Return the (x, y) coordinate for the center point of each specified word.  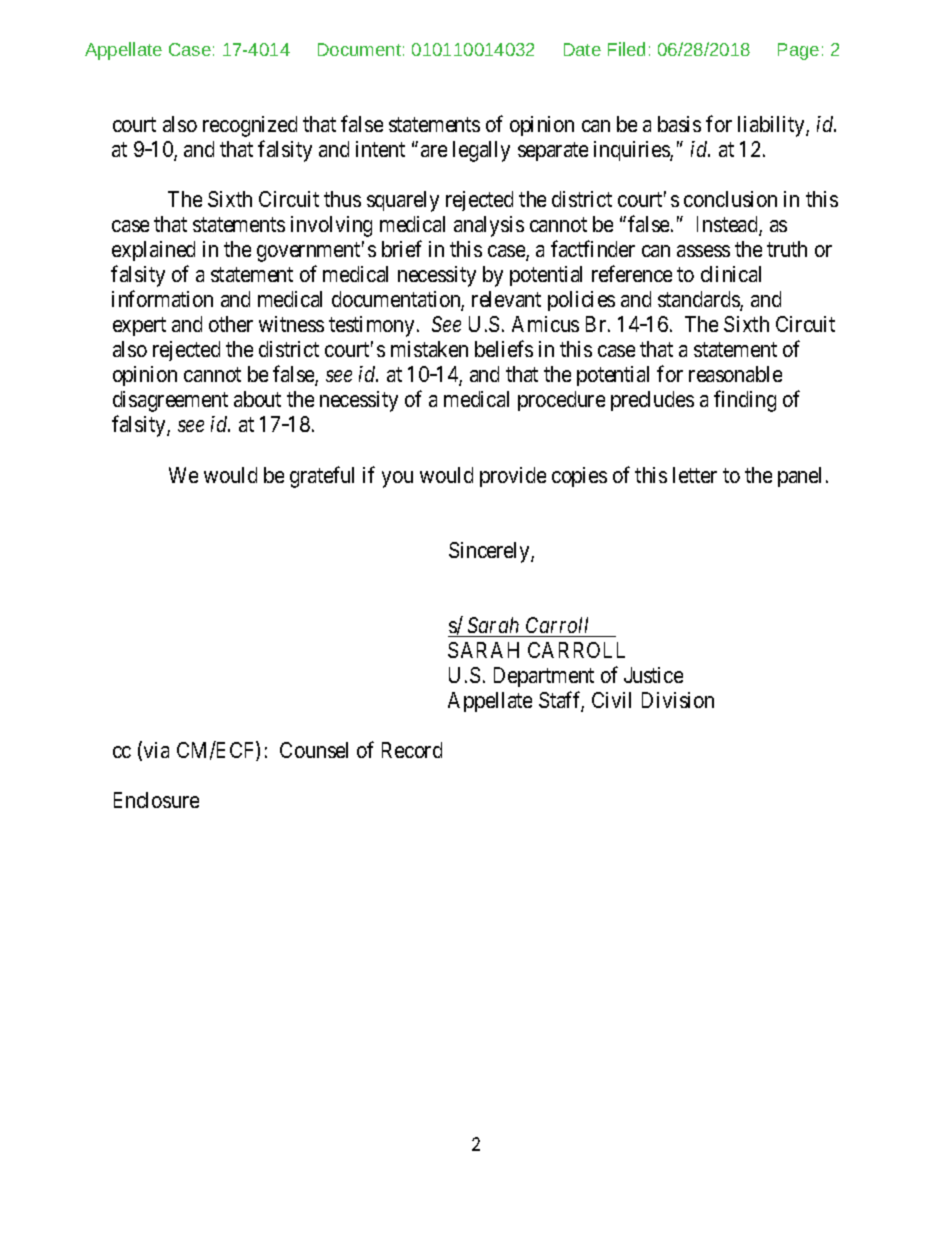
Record (412, 750)
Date (582, 49)
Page (798, 51)
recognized (250, 126)
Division (678, 700)
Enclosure (156, 800)
